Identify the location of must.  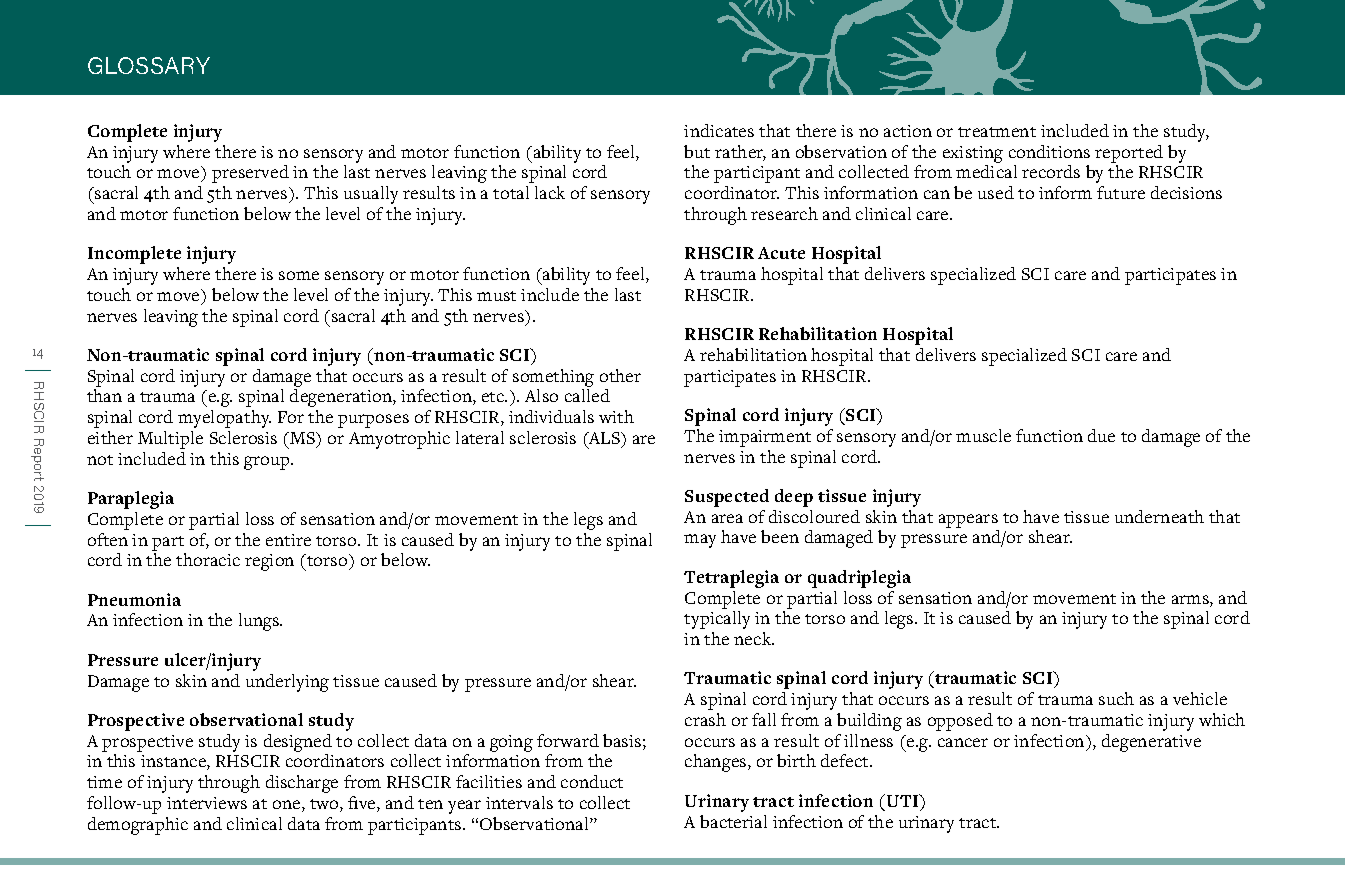
(496, 296).
